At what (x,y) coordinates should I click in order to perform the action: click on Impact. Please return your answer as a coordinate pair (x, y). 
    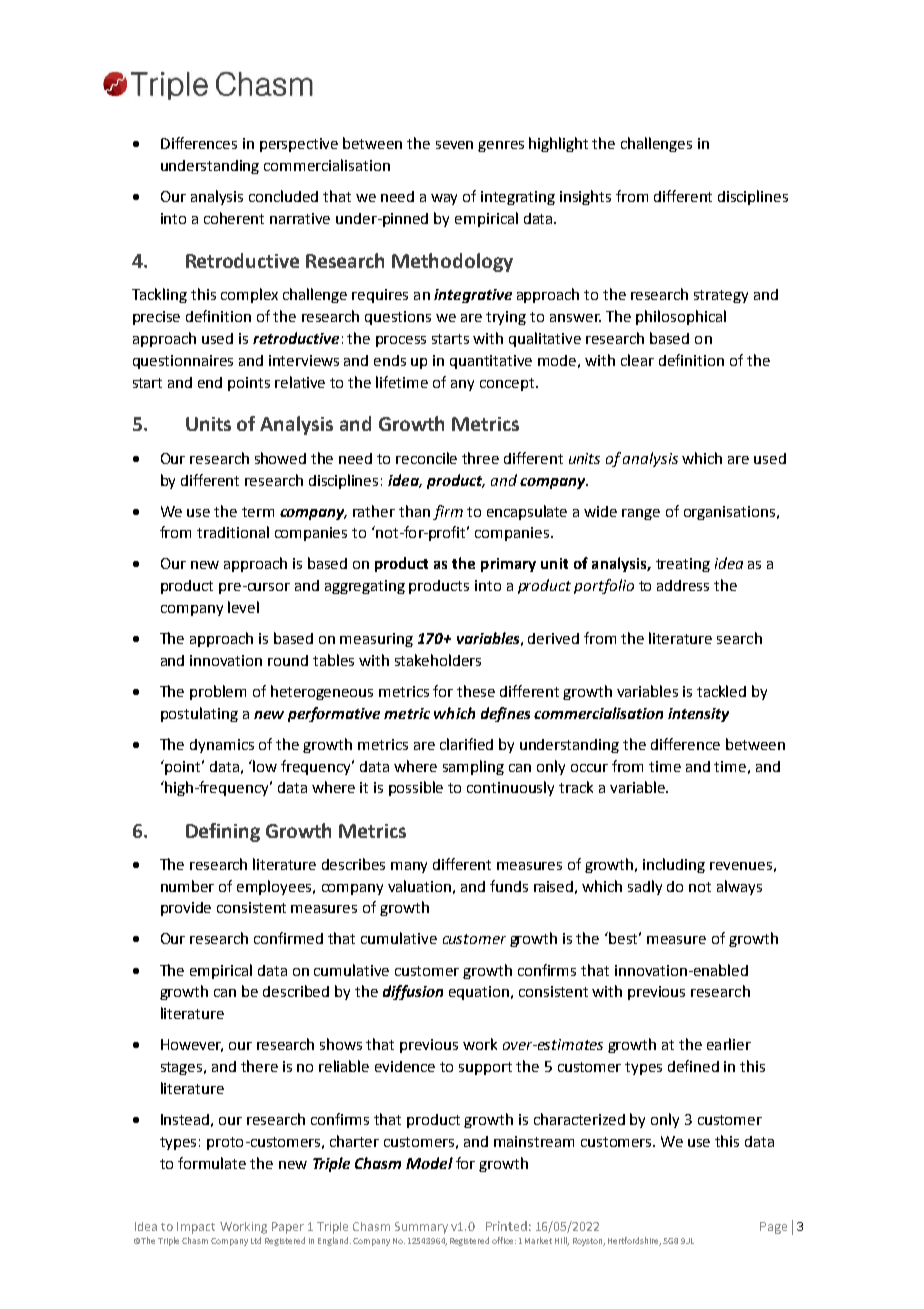
    Looking at the image, I should click on (196, 1228).
